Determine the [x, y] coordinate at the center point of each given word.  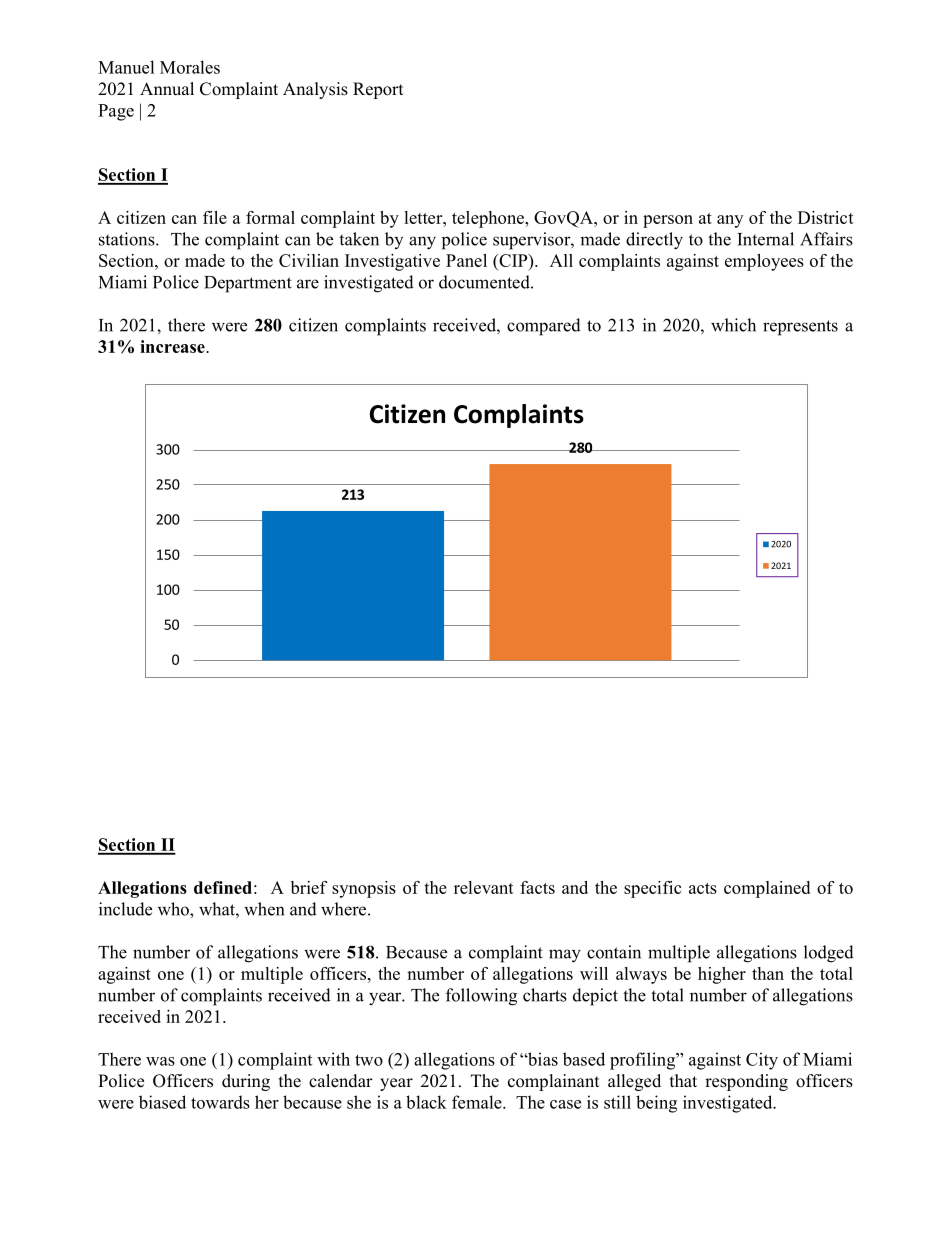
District [826, 217]
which [733, 325]
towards [220, 1102]
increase [173, 346]
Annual [167, 89]
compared [544, 327]
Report [378, 90]
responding [746, 1082]
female [478, 1102]
